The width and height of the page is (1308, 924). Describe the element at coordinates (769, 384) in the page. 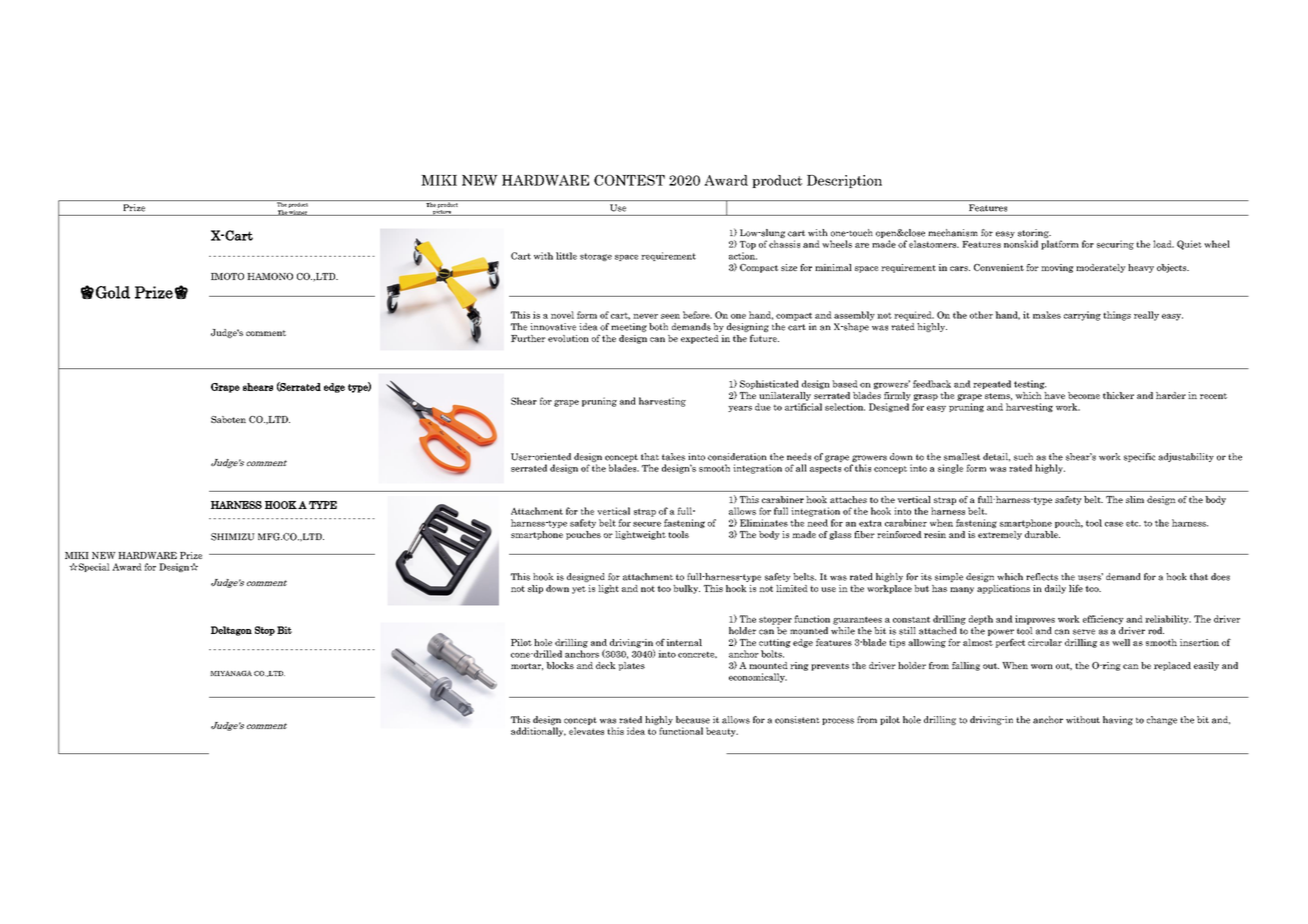

I see `Sophisticated` at that location.
